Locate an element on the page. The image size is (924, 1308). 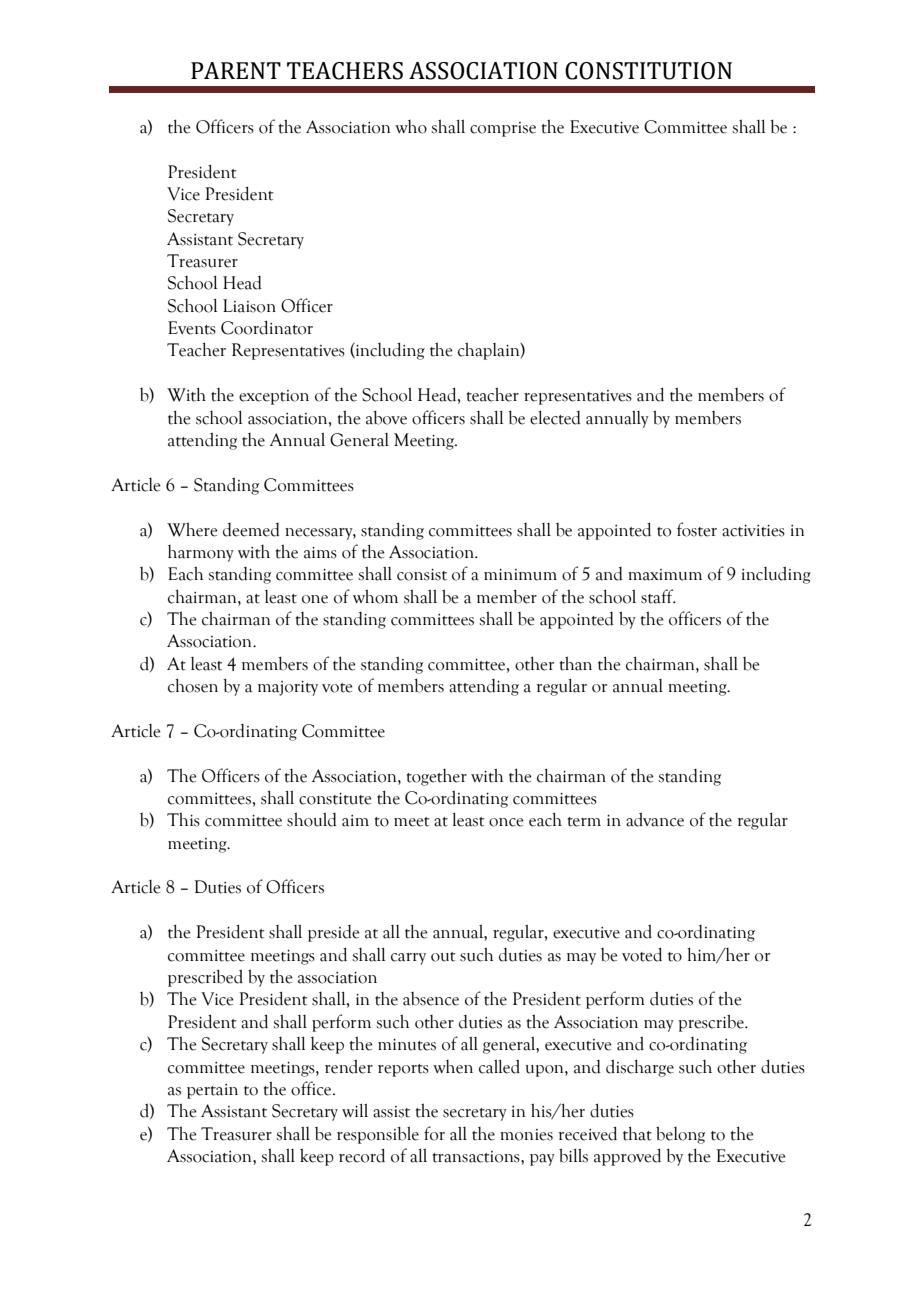
CONSTITUTION is located at coordinates (648, 71).
